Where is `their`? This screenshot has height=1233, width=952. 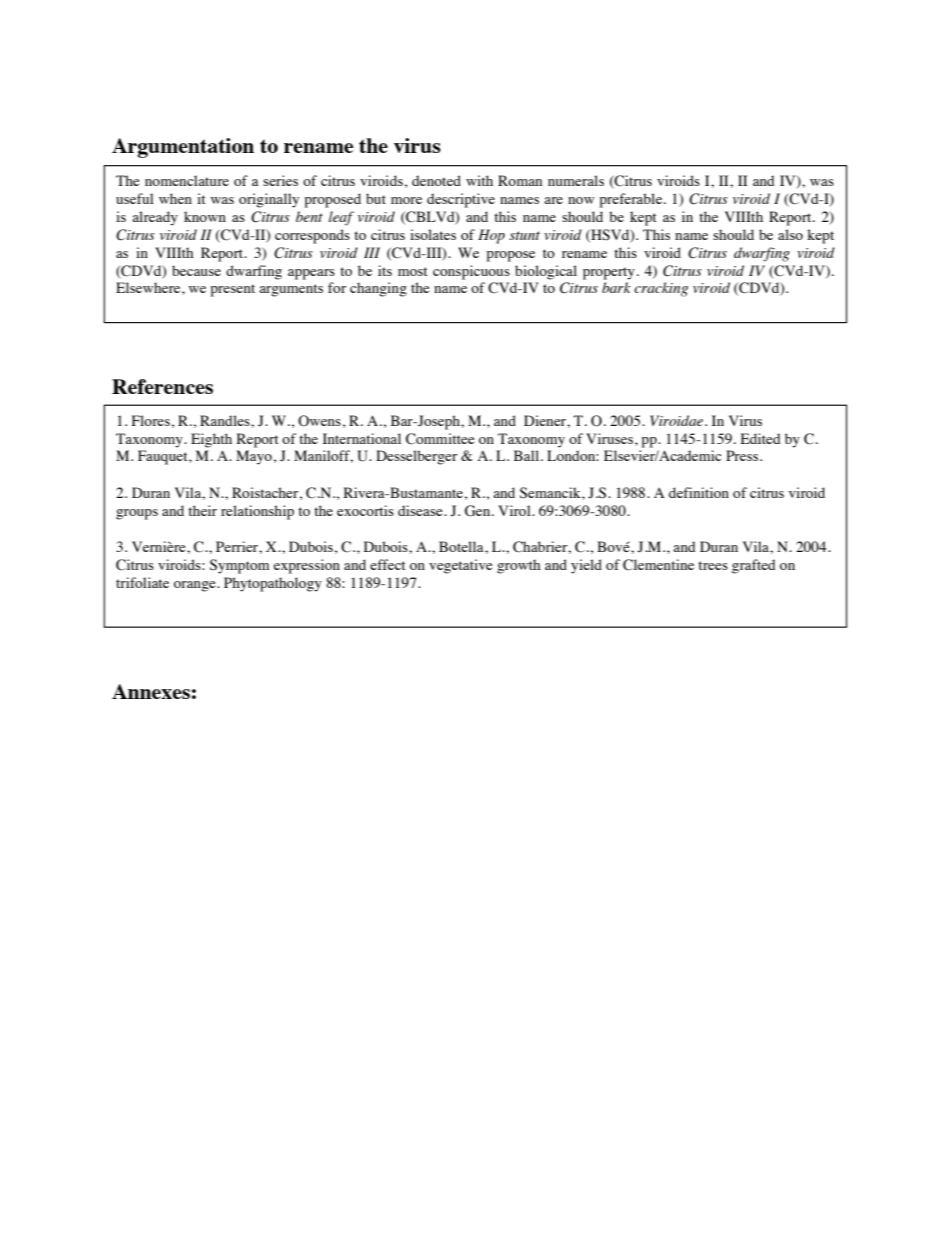
their is located at coordinates (202, 510).
